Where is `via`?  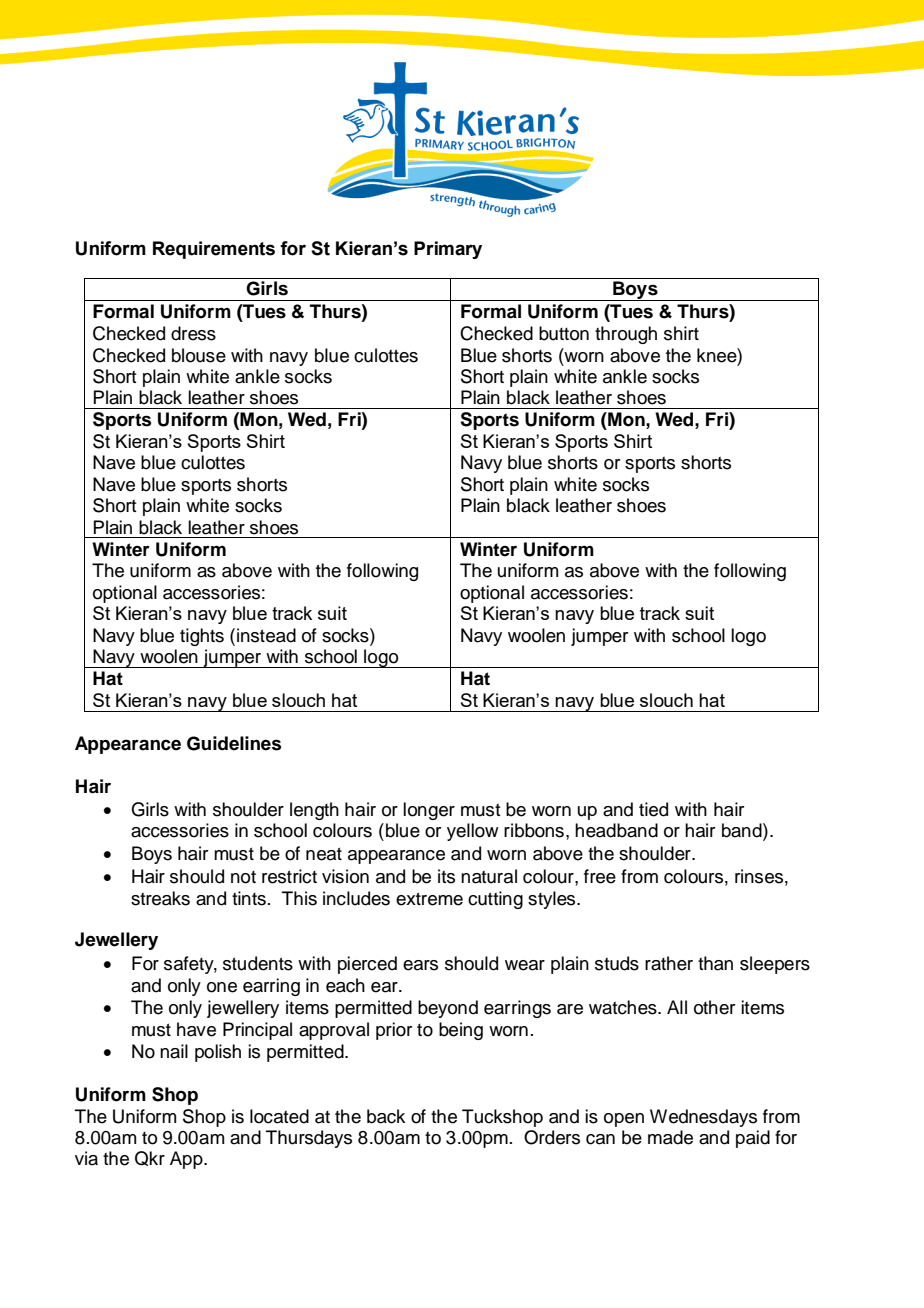
via is located at coordinates (86, 1158).
